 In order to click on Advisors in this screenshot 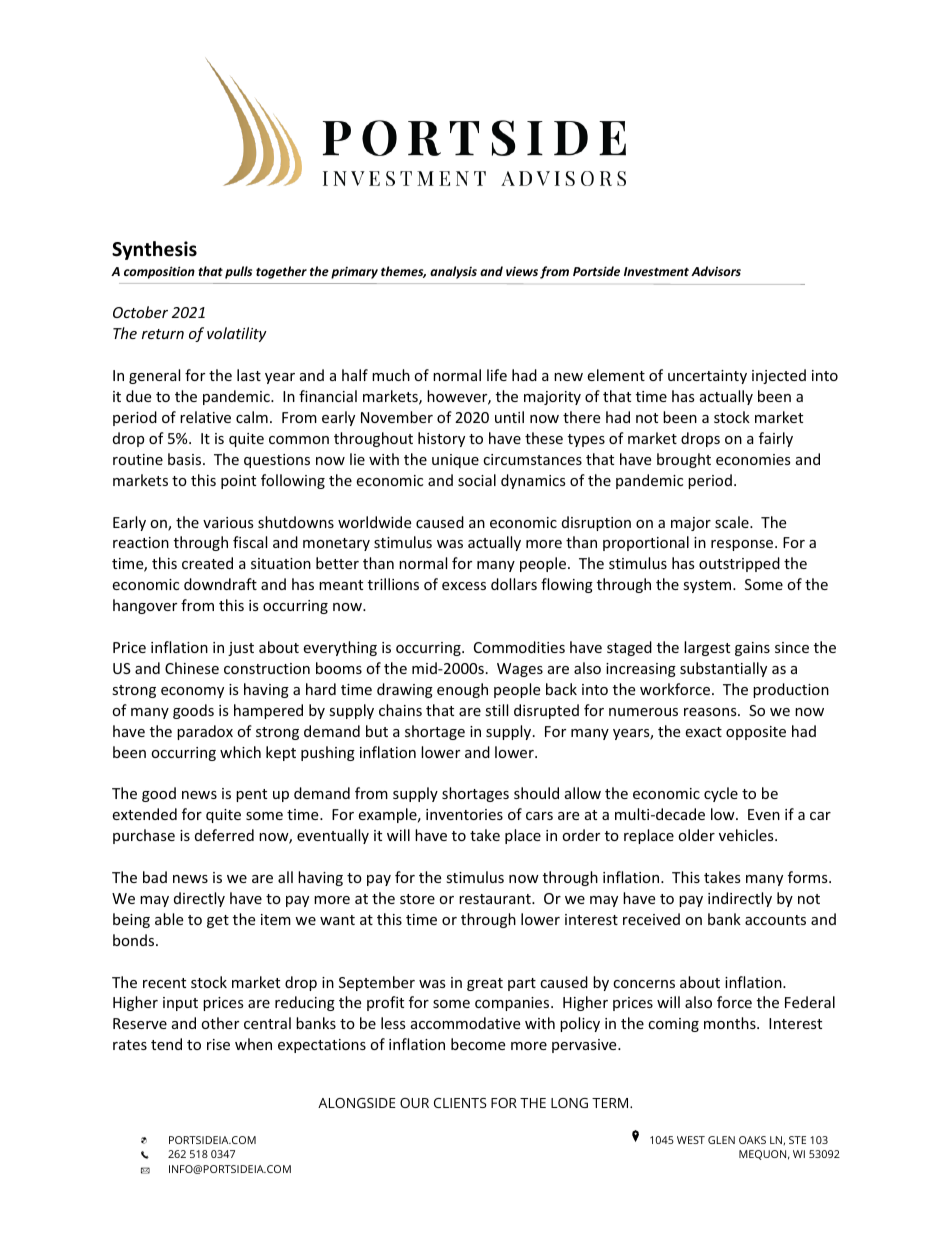, I will do `click(716, 271)`.
